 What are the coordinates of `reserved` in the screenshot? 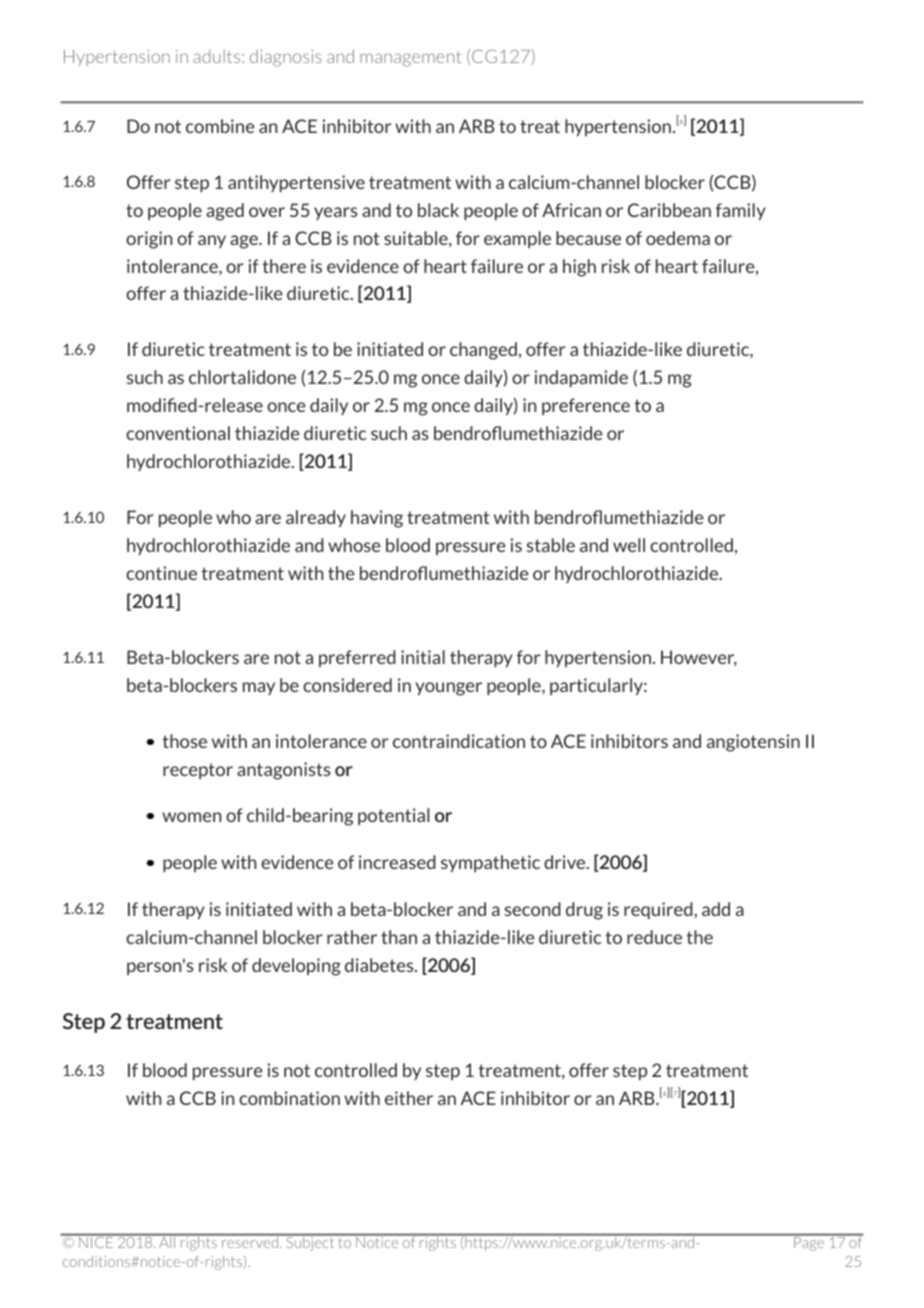 It's located at (250, 1241).
